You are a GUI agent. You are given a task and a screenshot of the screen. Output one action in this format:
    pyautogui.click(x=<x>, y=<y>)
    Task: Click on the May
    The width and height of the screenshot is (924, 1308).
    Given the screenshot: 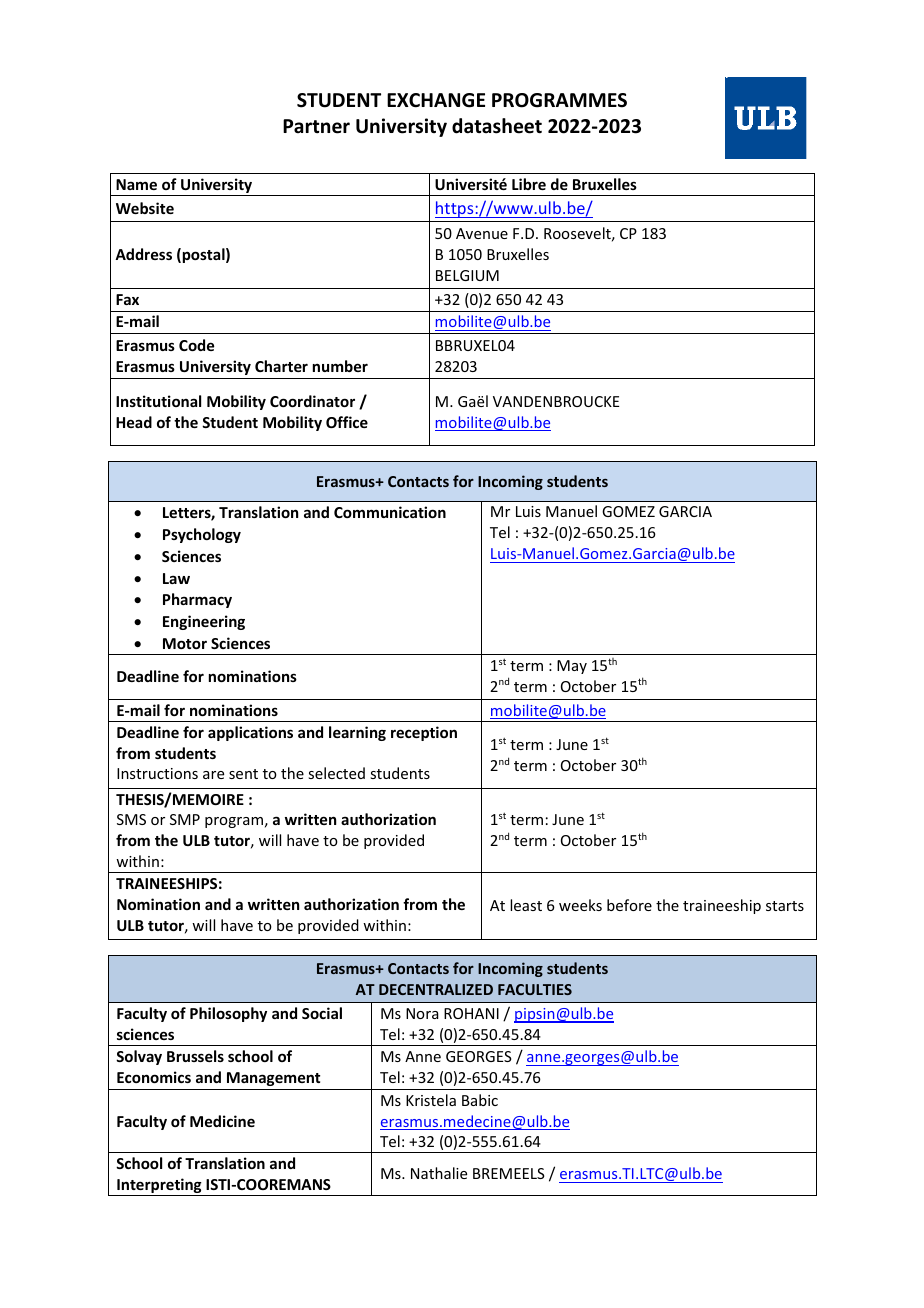 What is the action you would take?
    pyautogui.click(x=572, y=667)
